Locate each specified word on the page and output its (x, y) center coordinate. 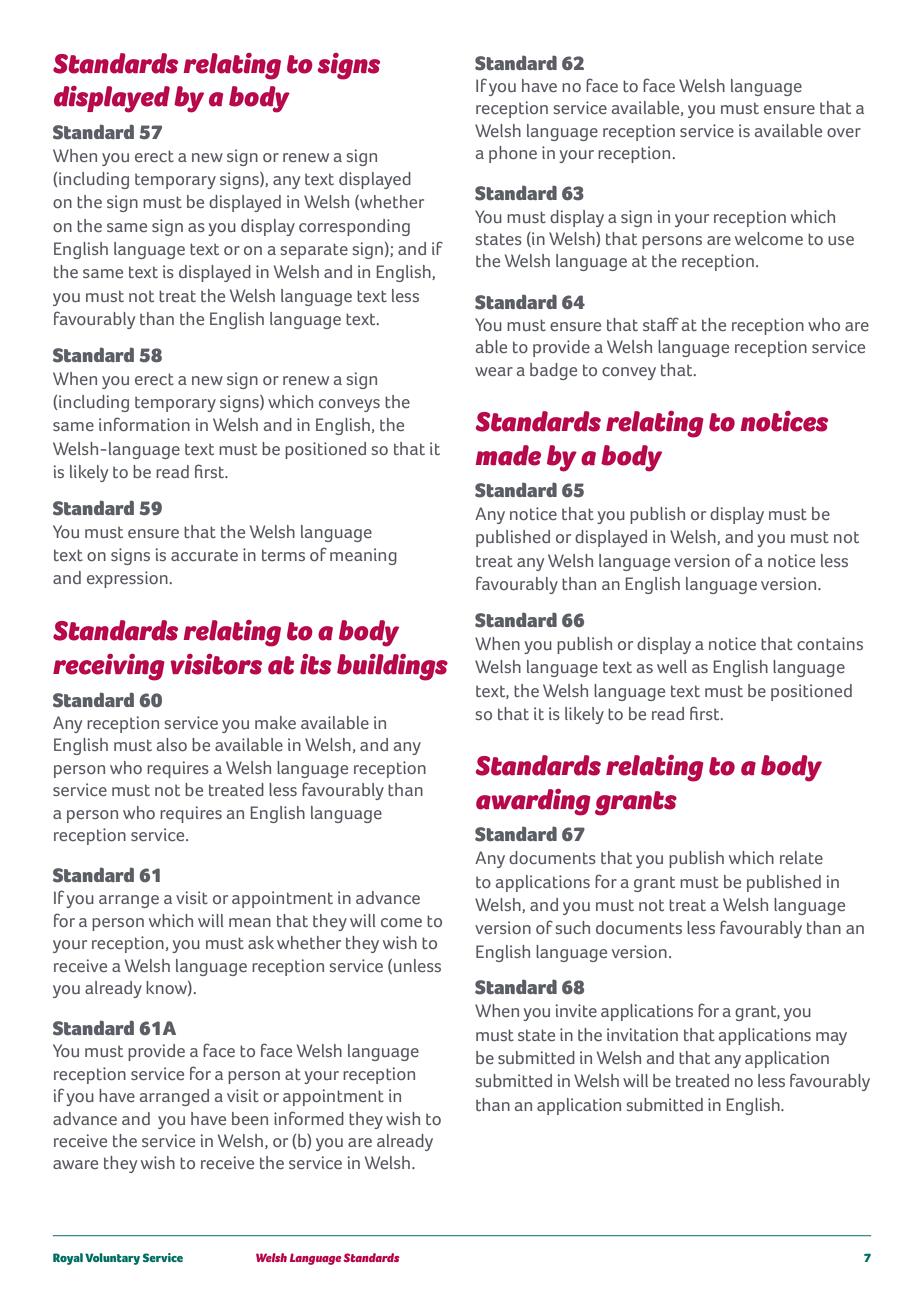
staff (661, 324)
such (573, 927)
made (508, 455)
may (831, 1038)
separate (314, 251)
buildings (392, 667)
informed (309, 1118)
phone (513, 154)
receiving (109, 667)
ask (261, 942)
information (144, 424)
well (672, 666)
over (844, 132)
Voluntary (112, 1259)
